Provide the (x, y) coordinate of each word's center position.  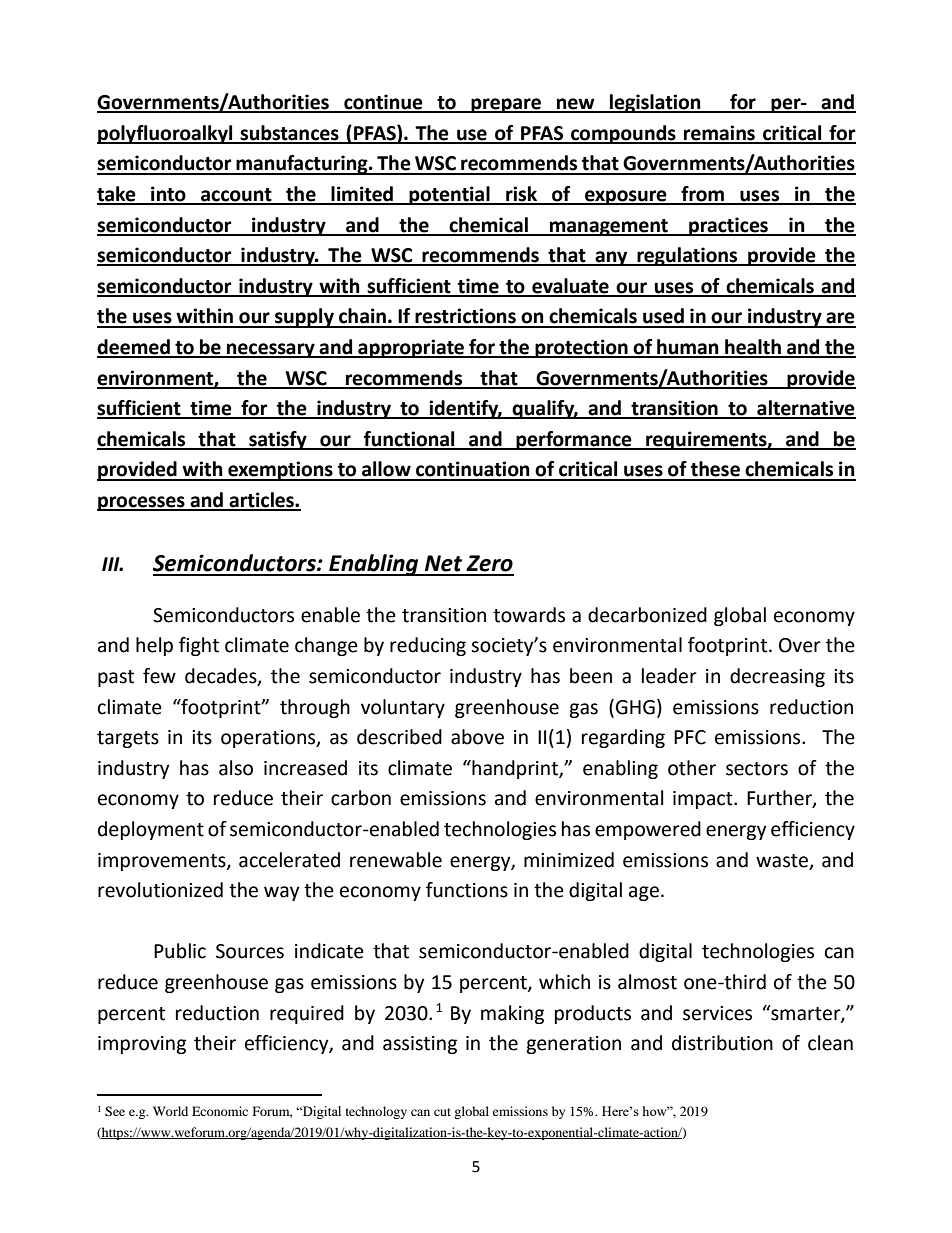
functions (467, 890)
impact (704, 800)
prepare (506, 105)
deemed (134, 348)
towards (529, 615)
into (168, 195)
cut (442, 1112)
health (753, 348)
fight (199, 646)
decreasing (777, 677)
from (702, 195)
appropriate (411, 348)
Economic (220, 1111)
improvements (163, 862)
